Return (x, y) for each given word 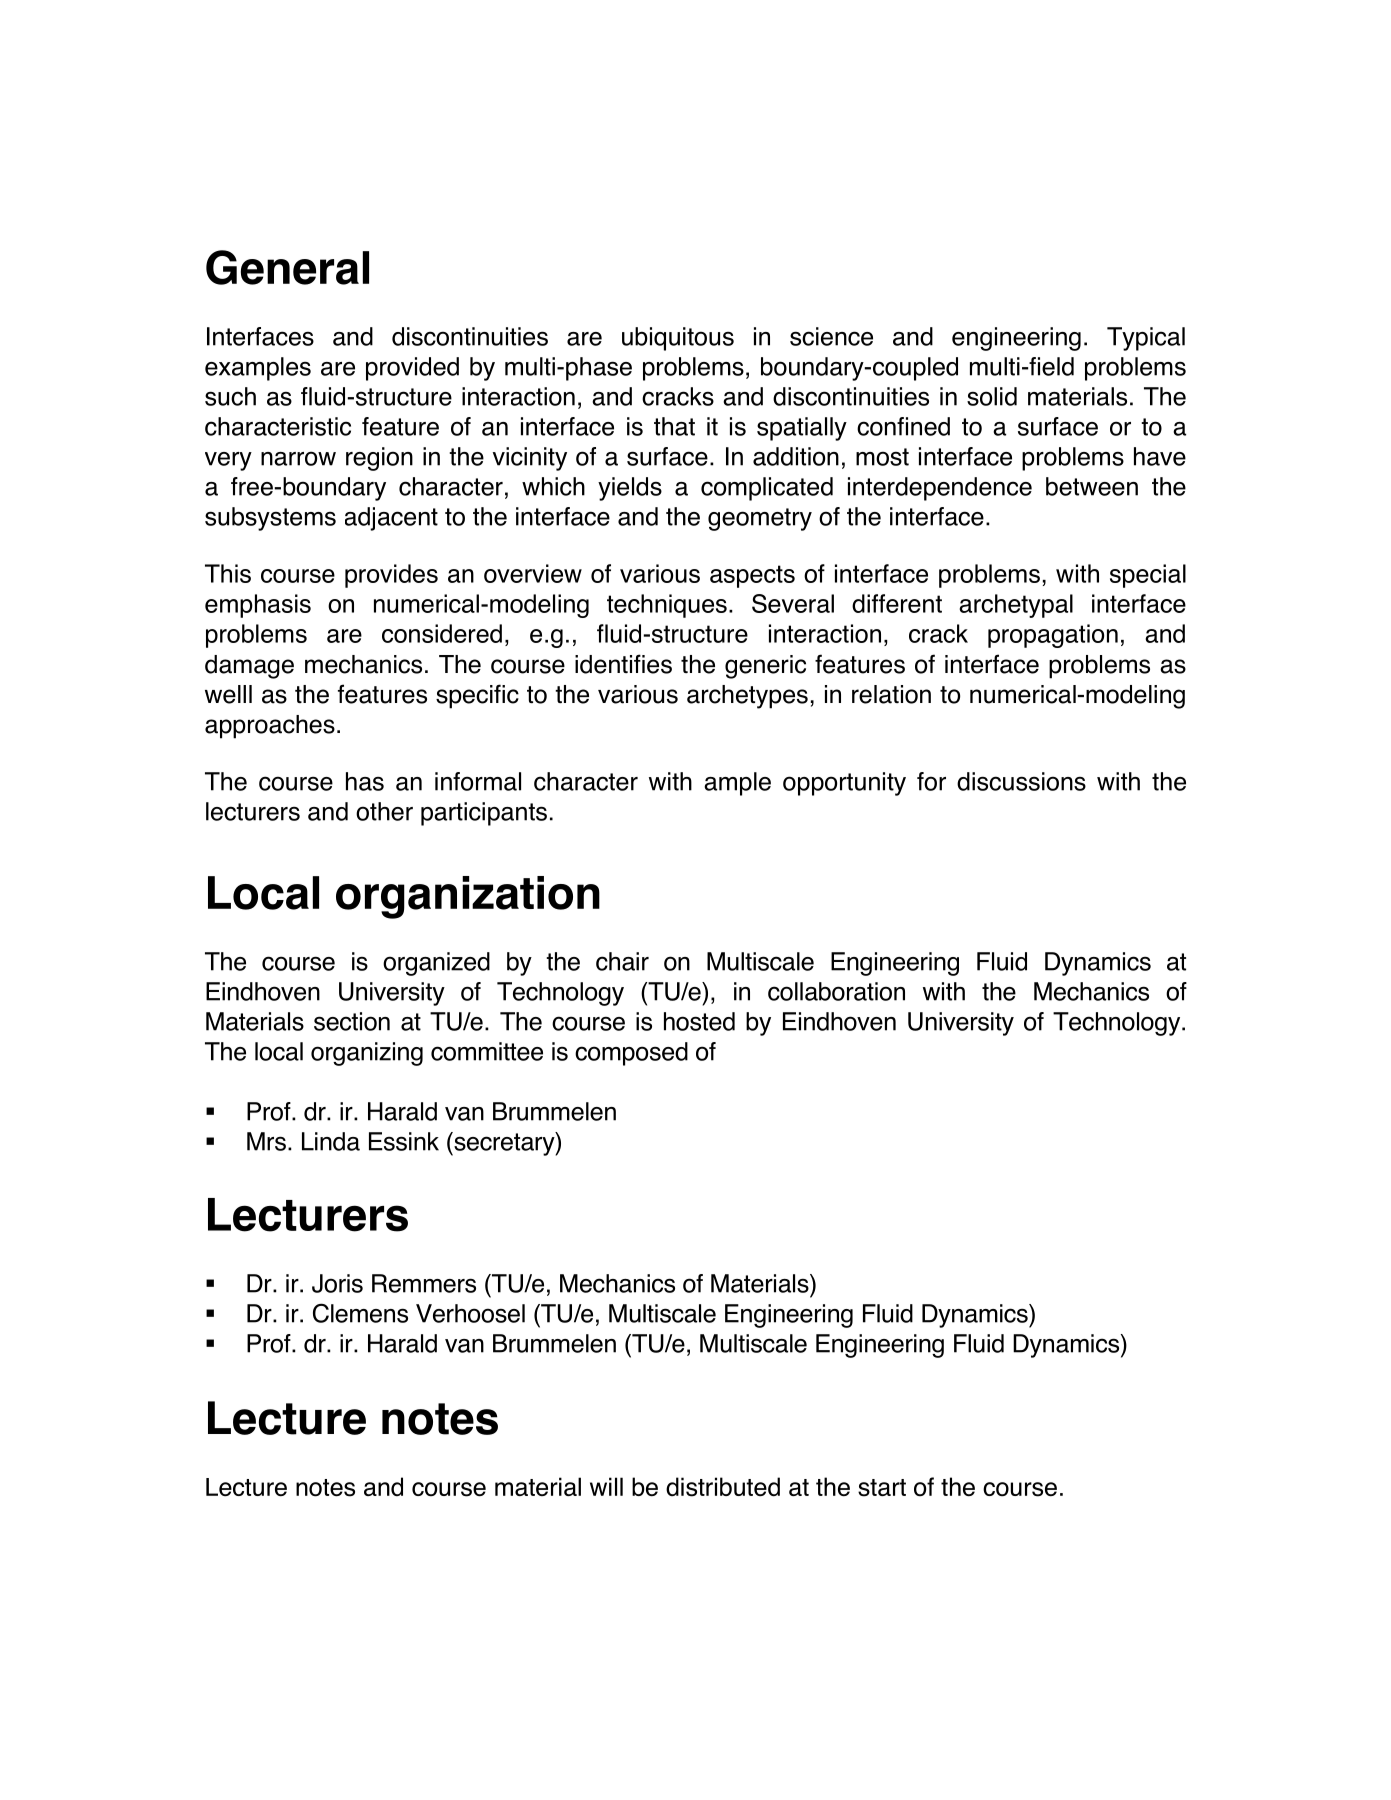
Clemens (360, 1313)
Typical (1146, 339)
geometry (760, 519)
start (882, 1488)
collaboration (836, 991)
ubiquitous (678, 339)
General (287, 267)
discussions (1021, 781)
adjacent (391, 519)
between (1092, 486)
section (352, 1021)
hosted (699, 1021)
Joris (337, 1283)
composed (631, 1054)
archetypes (747, 697)
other (384, 811)
